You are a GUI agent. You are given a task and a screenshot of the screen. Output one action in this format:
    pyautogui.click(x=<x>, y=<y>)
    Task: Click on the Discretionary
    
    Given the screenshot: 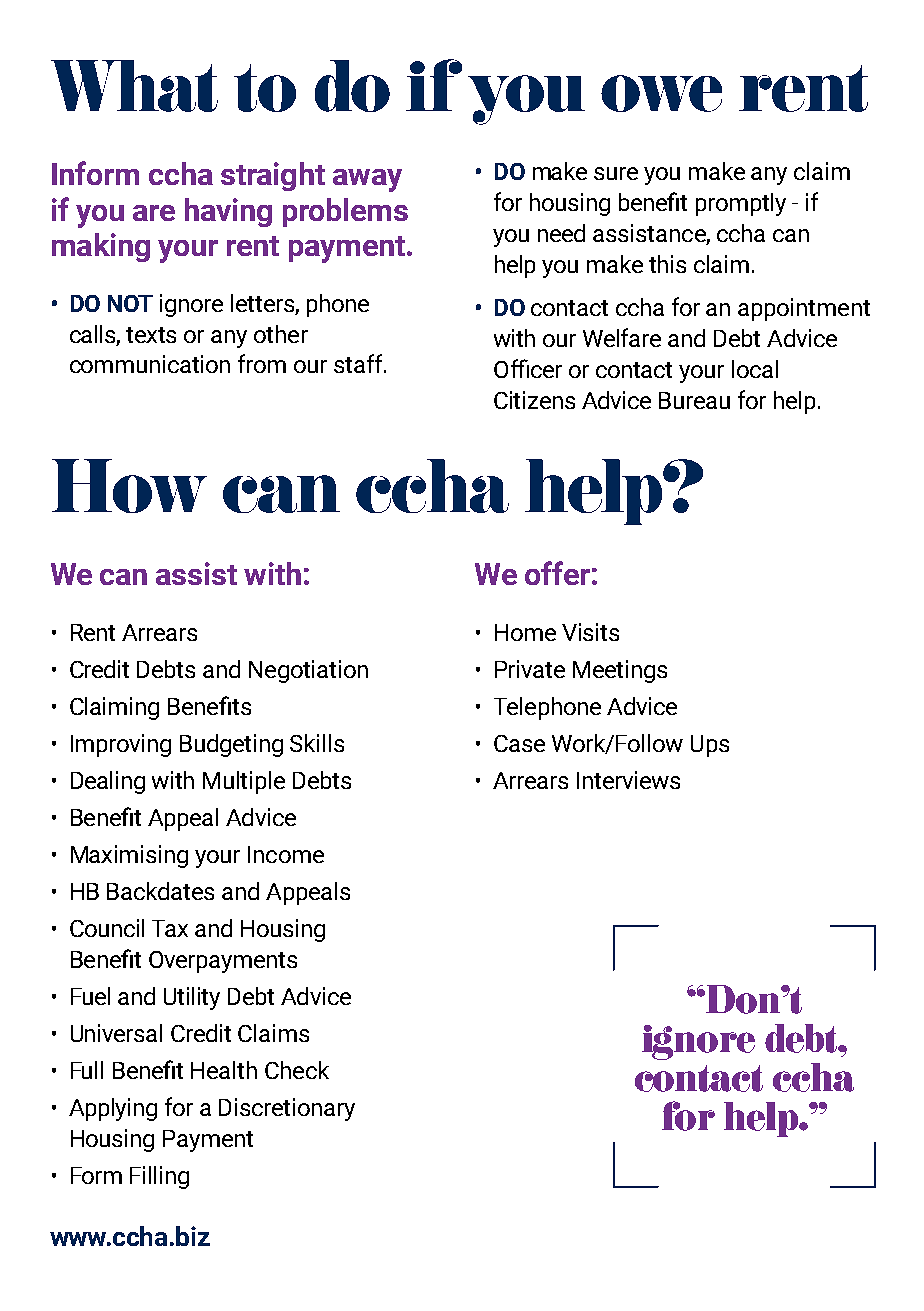 What is the action you would take?
    pyautogui.click(x=287, y=1109)
